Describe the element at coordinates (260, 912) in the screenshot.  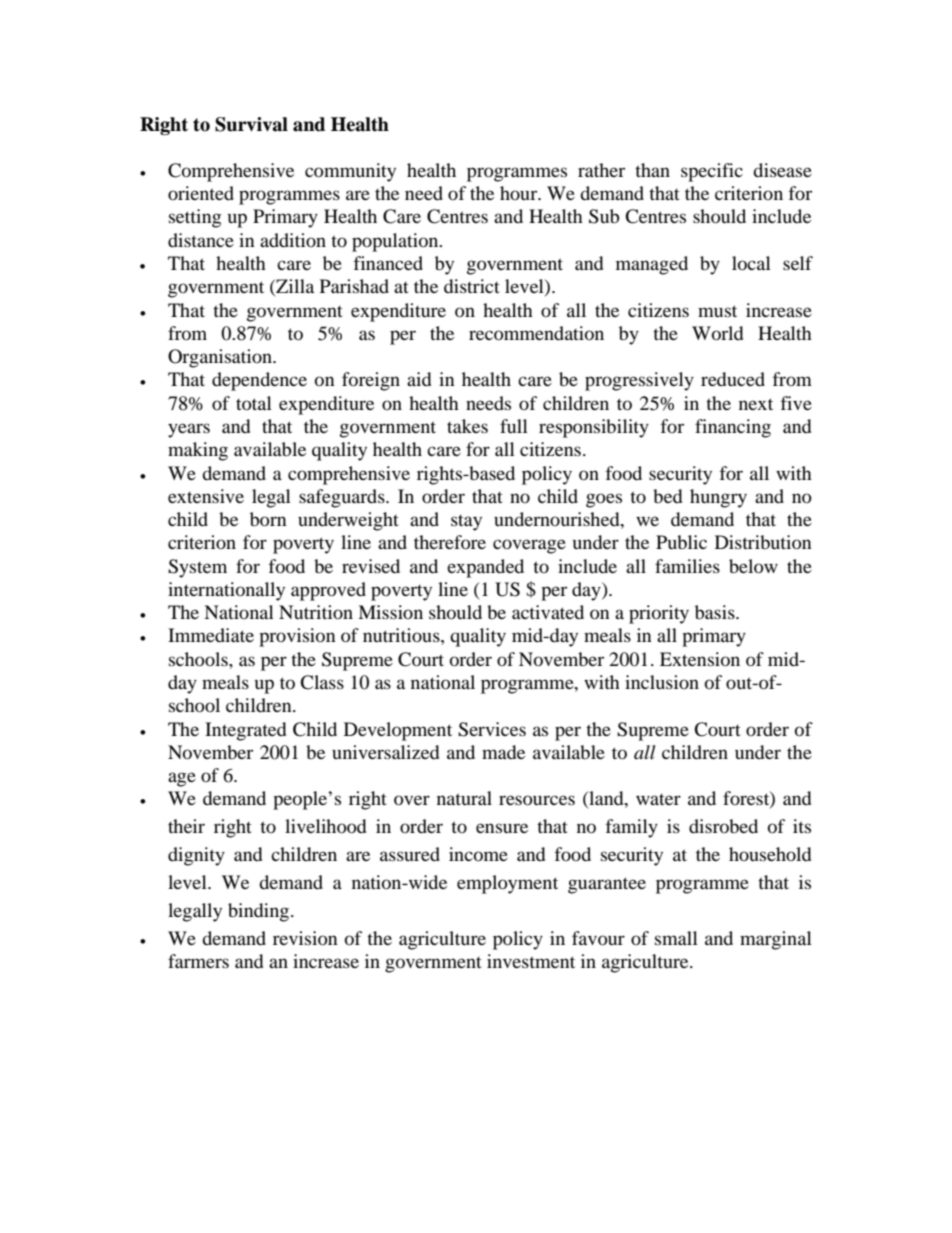
I see `binding` at that location.
